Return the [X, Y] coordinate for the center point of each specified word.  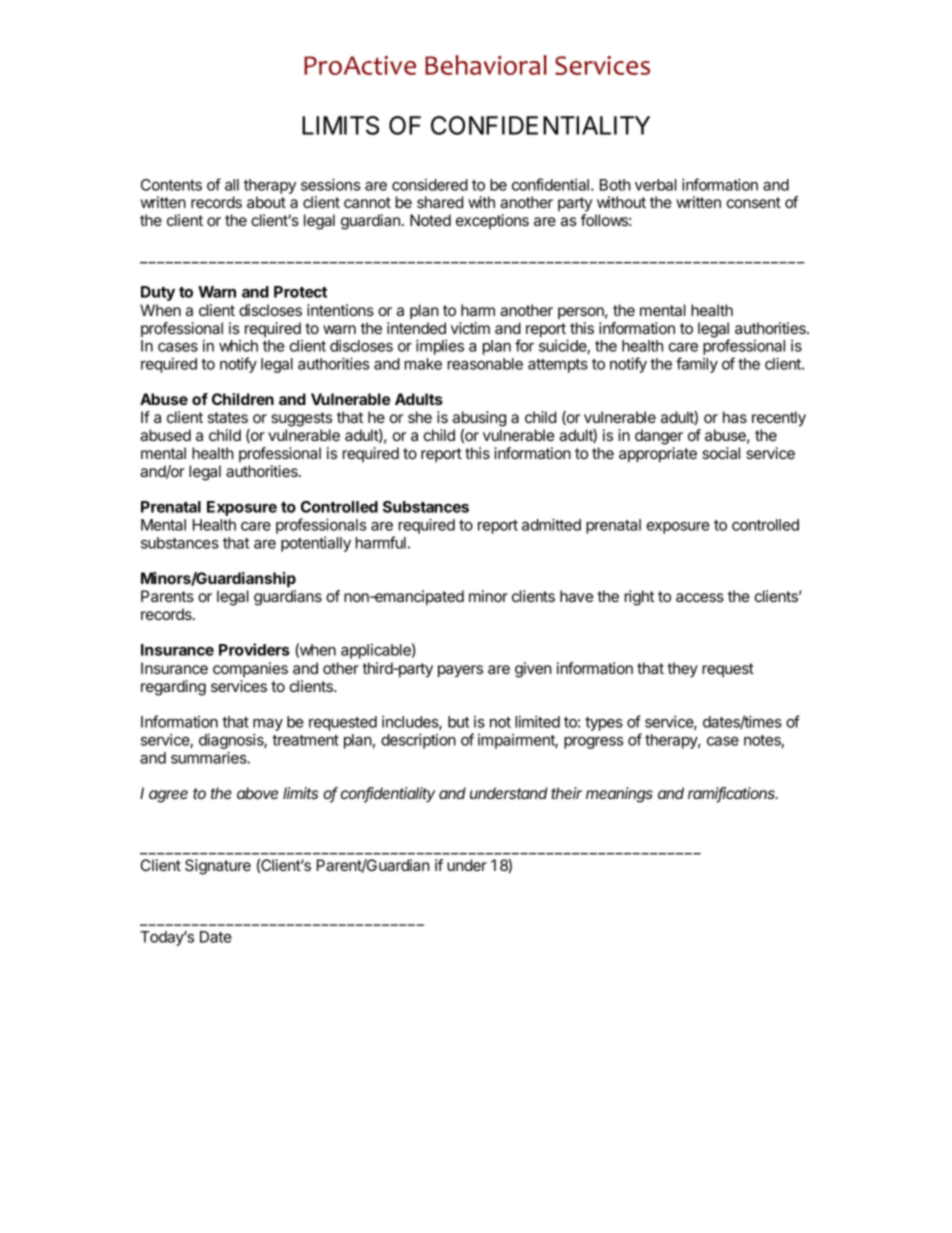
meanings [619, 795]
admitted [551, 524]
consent [754, 202]
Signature [218, 867]
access [700, 597]
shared [440, 202]
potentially [316, 544]
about [266, 202]
